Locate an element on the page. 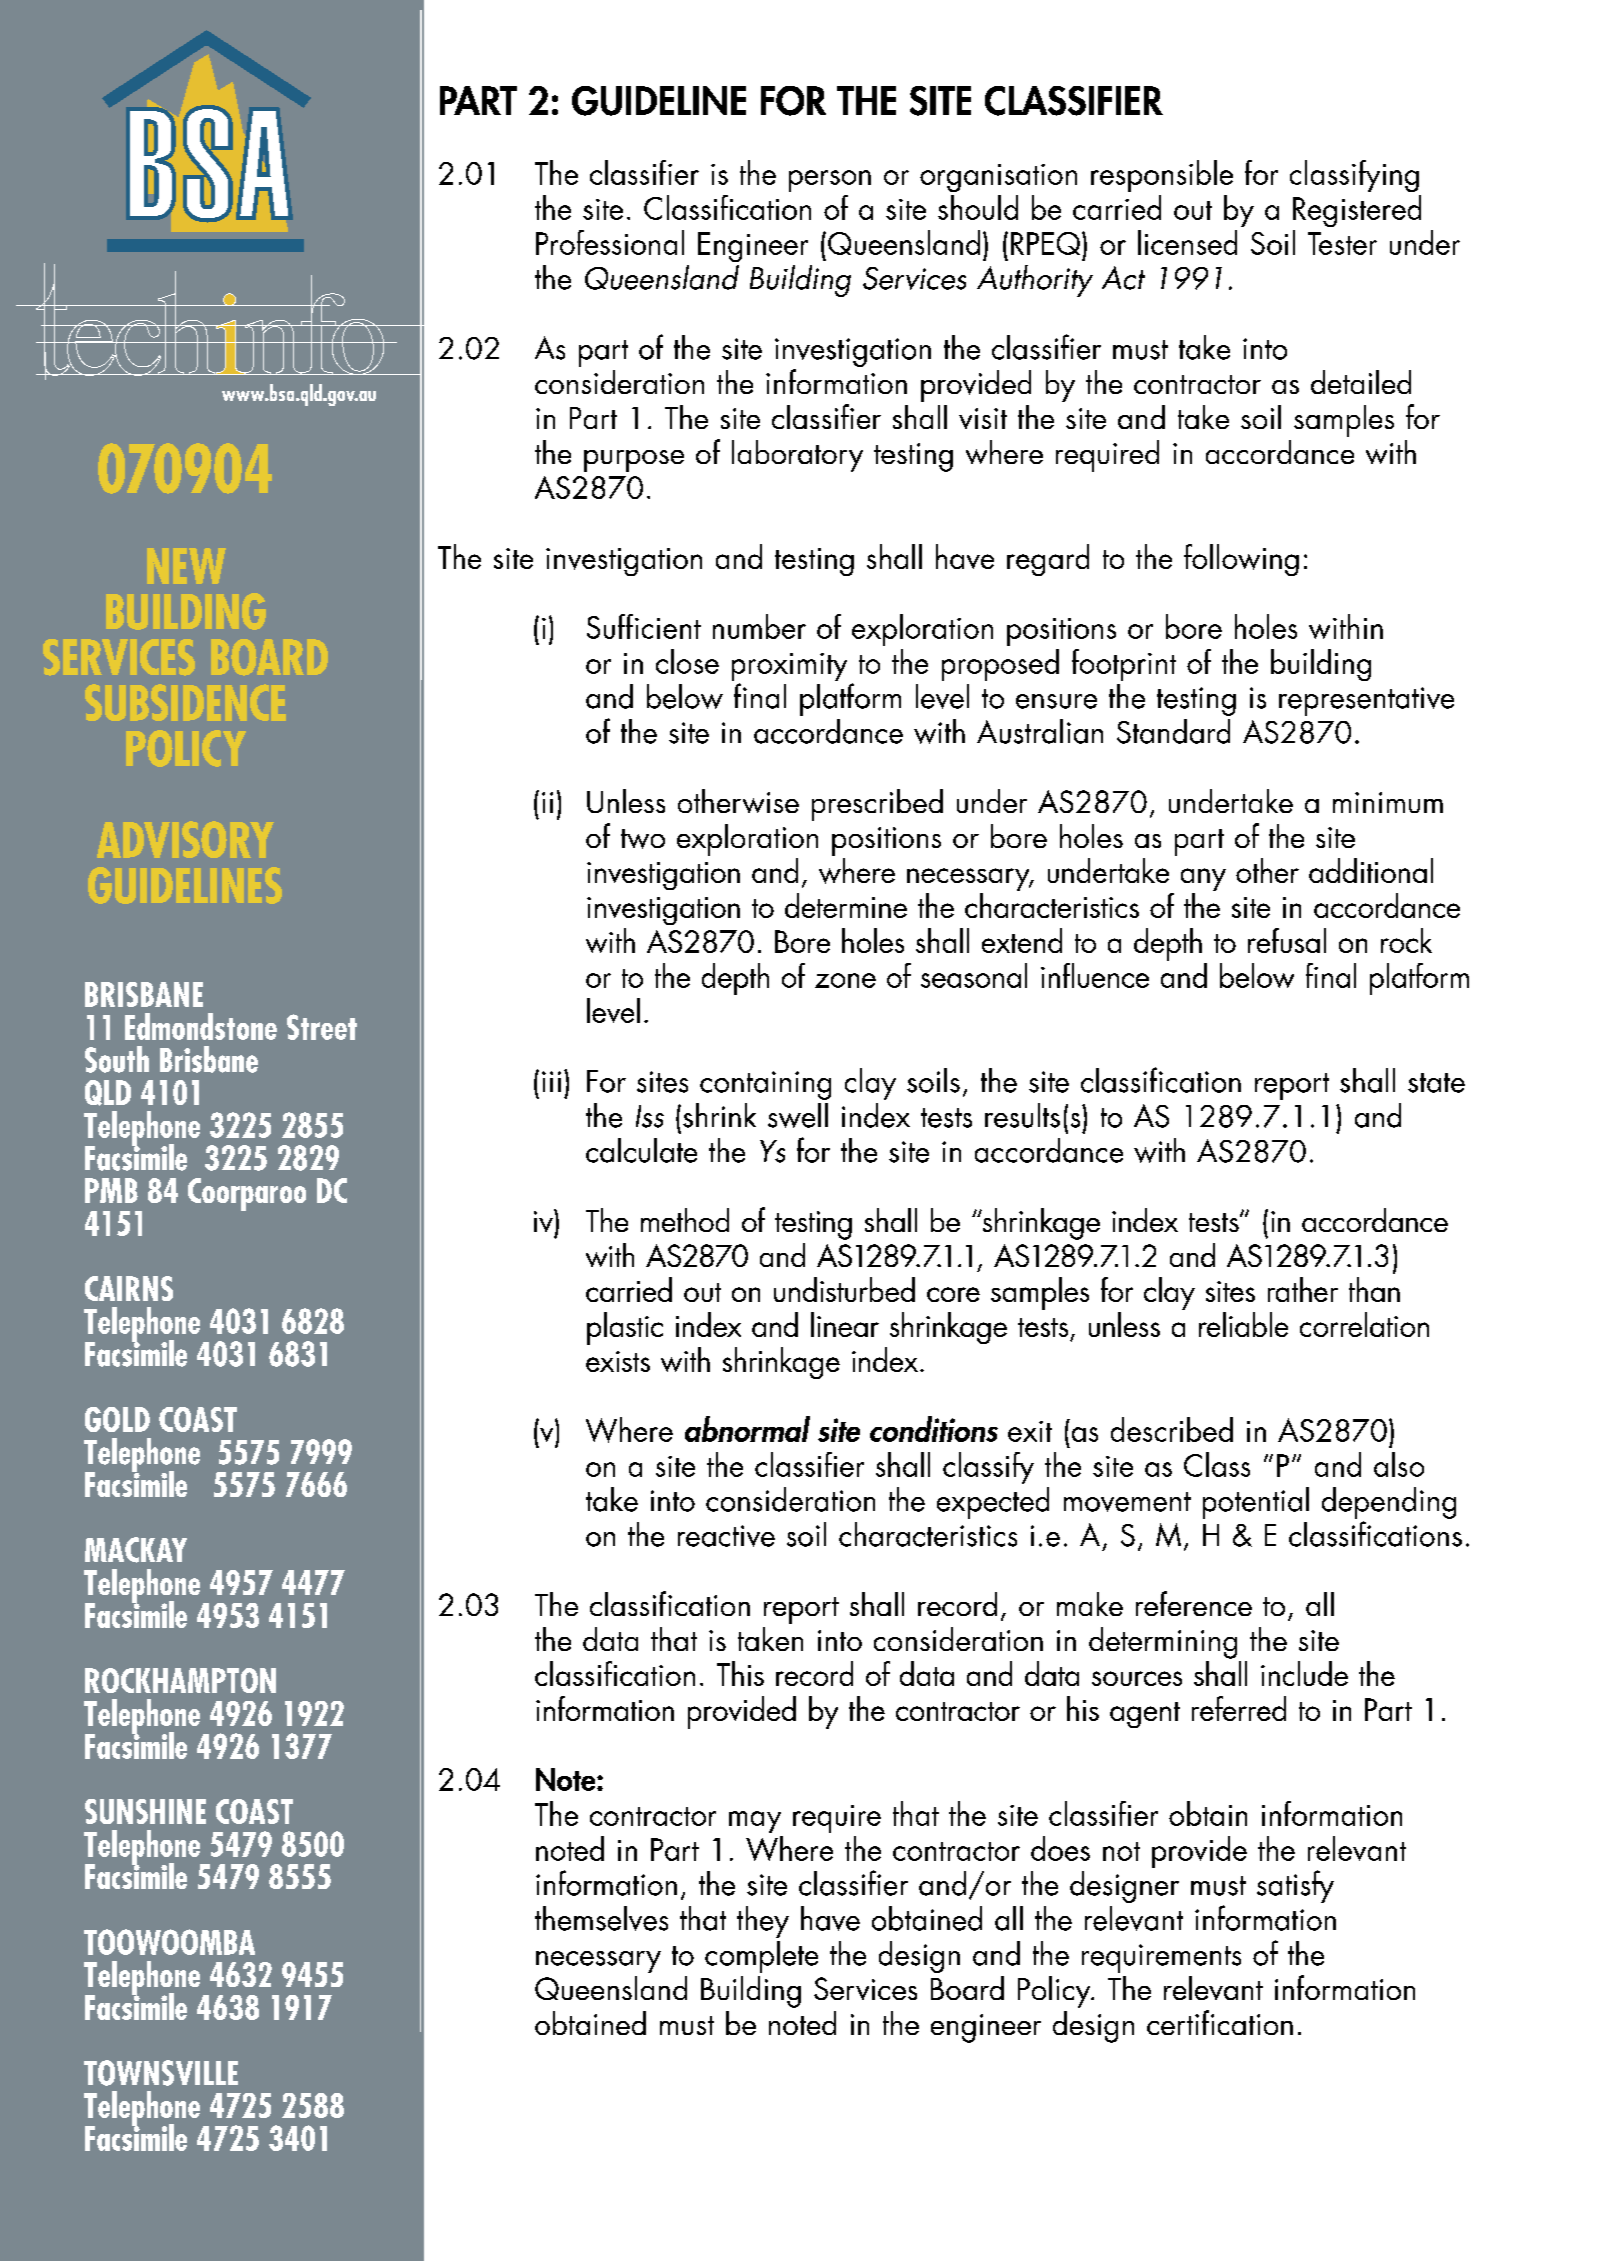 The height and width of the page is (2261, 1598). Iss is located at coordinates (650, 1116).
